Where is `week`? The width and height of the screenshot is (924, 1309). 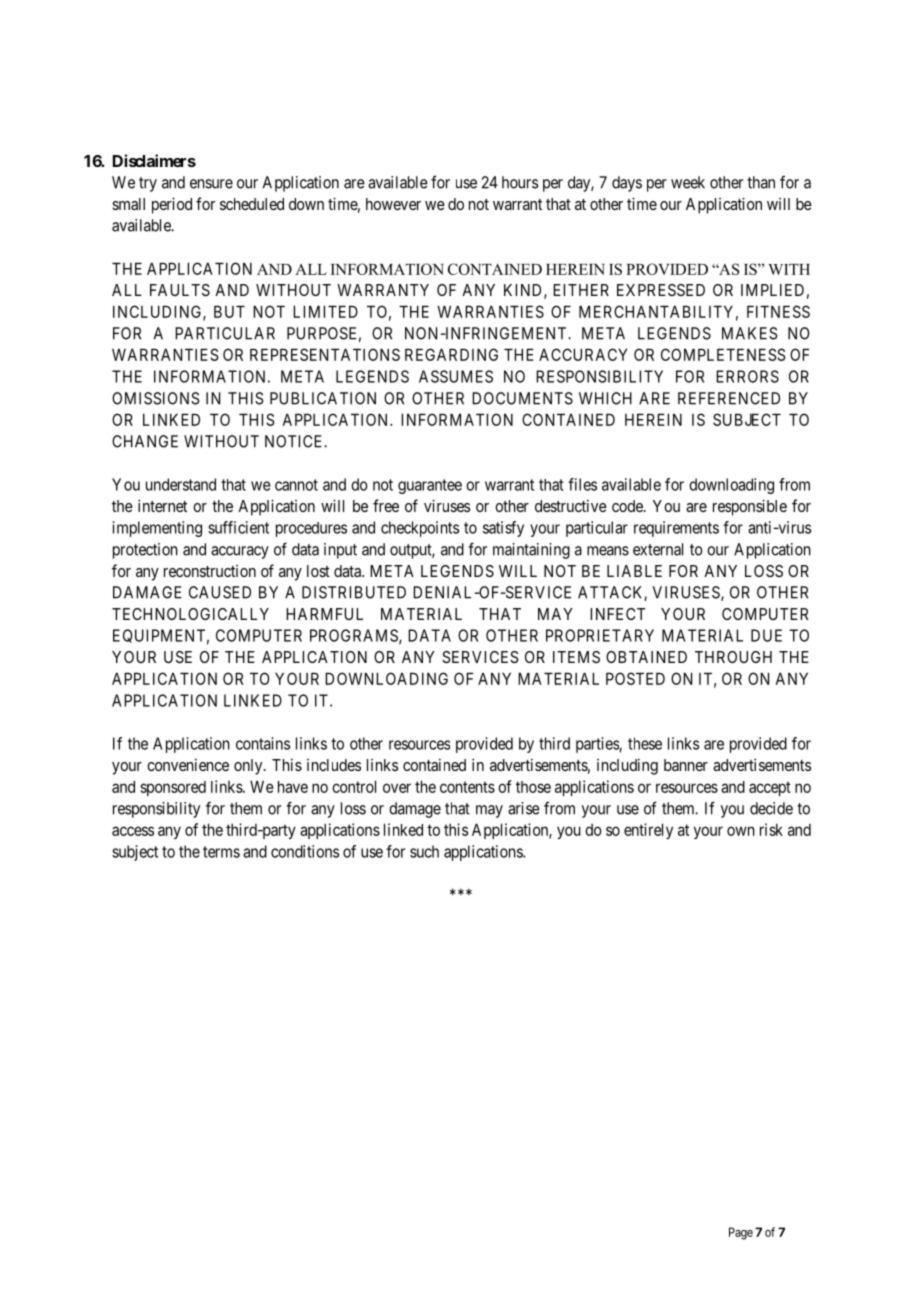 week is located at coordinates (688, 182).
